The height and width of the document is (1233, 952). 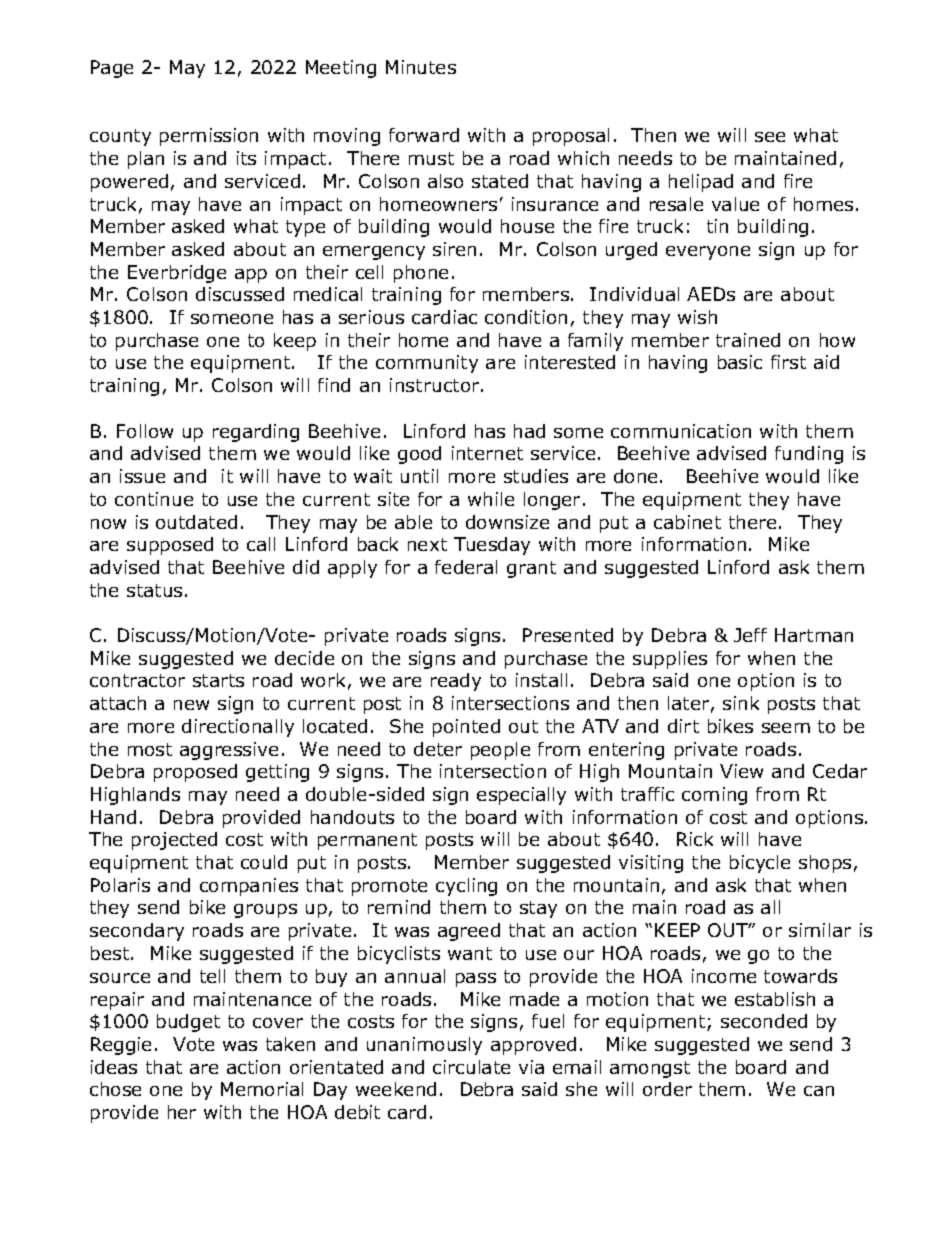 I want to click on communication, so click(x=681, y=431).
